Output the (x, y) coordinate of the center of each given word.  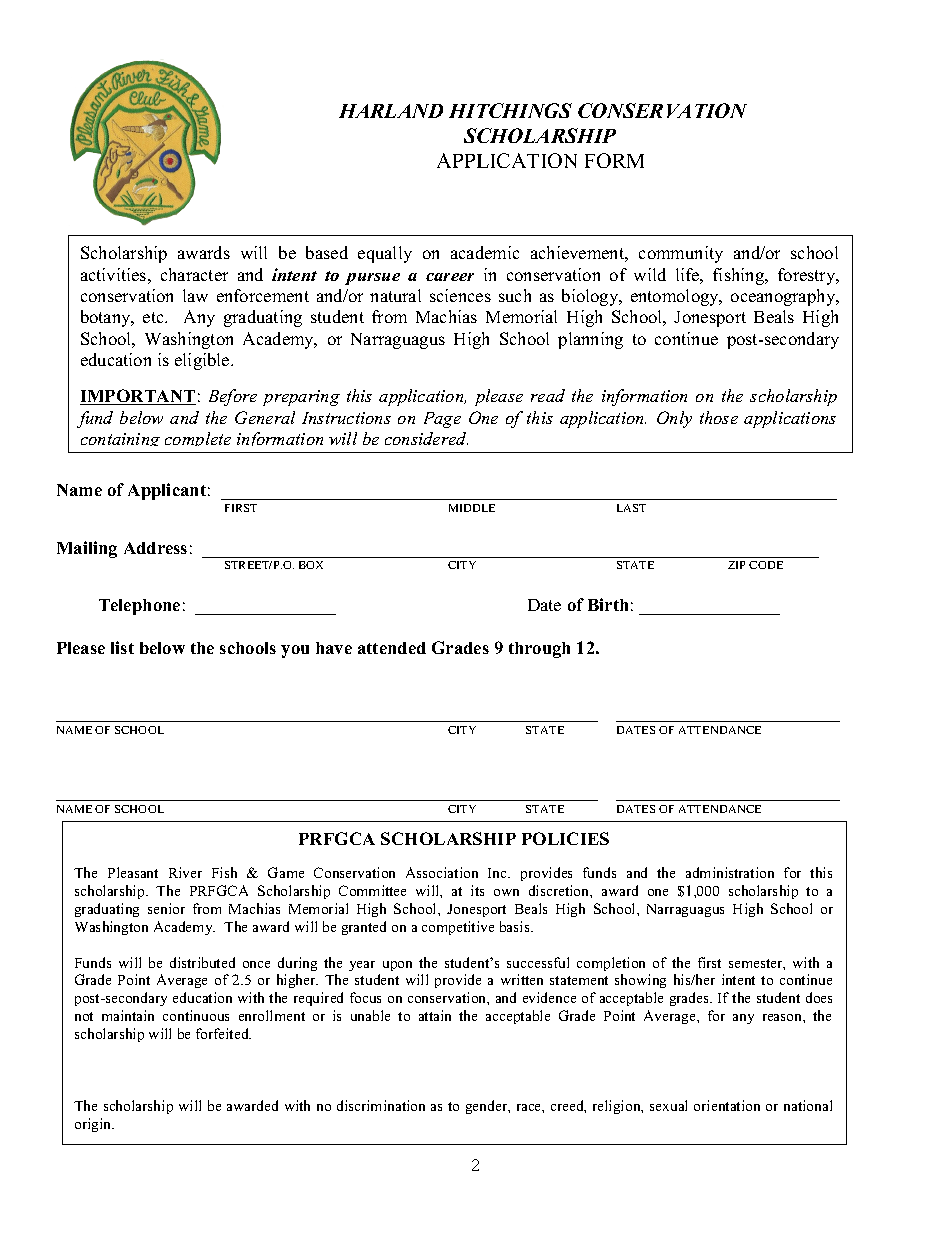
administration (730, 872)
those (719, 417)
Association (442, 872)
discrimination (381, 1105)
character (194, 274)
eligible (203, 361)
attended (392, 648)
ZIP (736, 565)
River (185, 872)
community (681, 254)
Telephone (139, 607)
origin (94, 1125)
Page (442, 420)
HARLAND (391, 111)
